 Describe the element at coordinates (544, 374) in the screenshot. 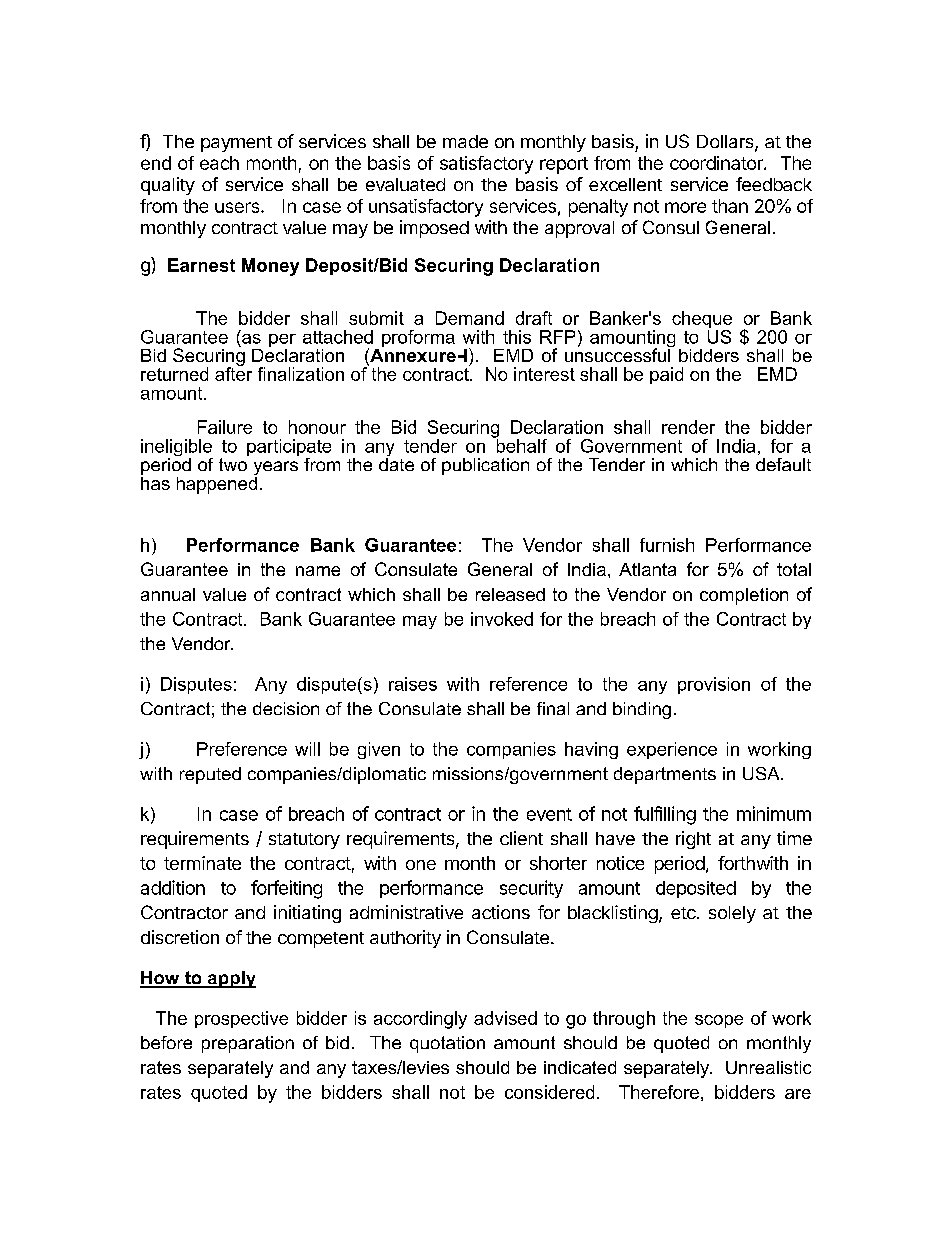

I see `interest` at that location.
